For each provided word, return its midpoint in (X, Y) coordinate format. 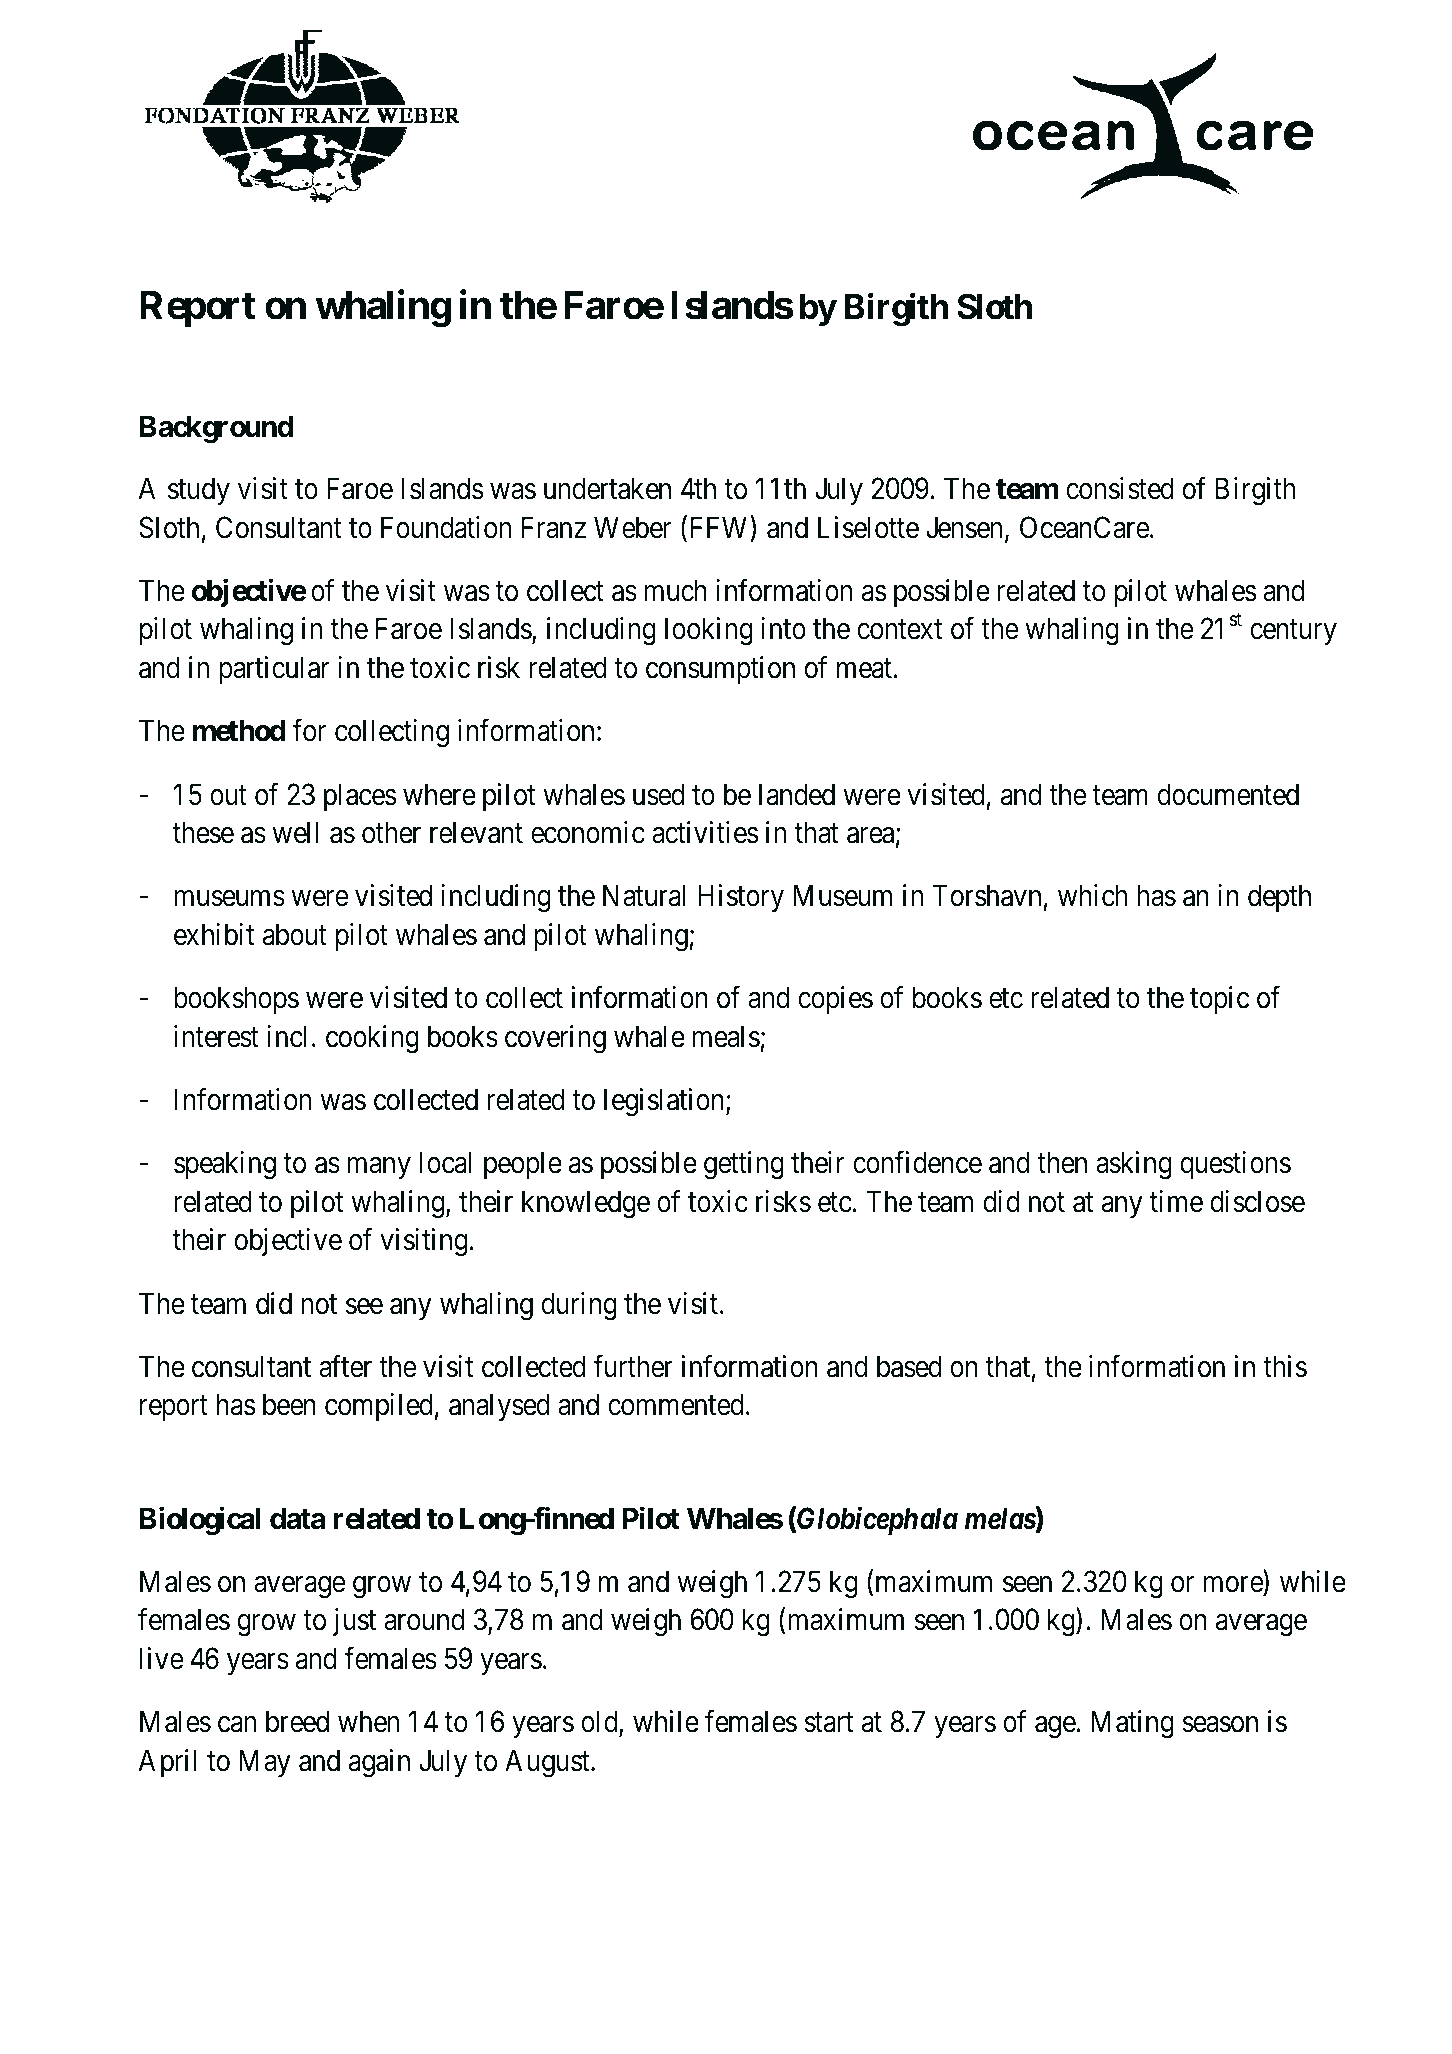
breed (297, 1721)
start (828, 1723)
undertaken (607, 488)
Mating (1132, 1724)
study (199, 491)
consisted (1120, 488)
